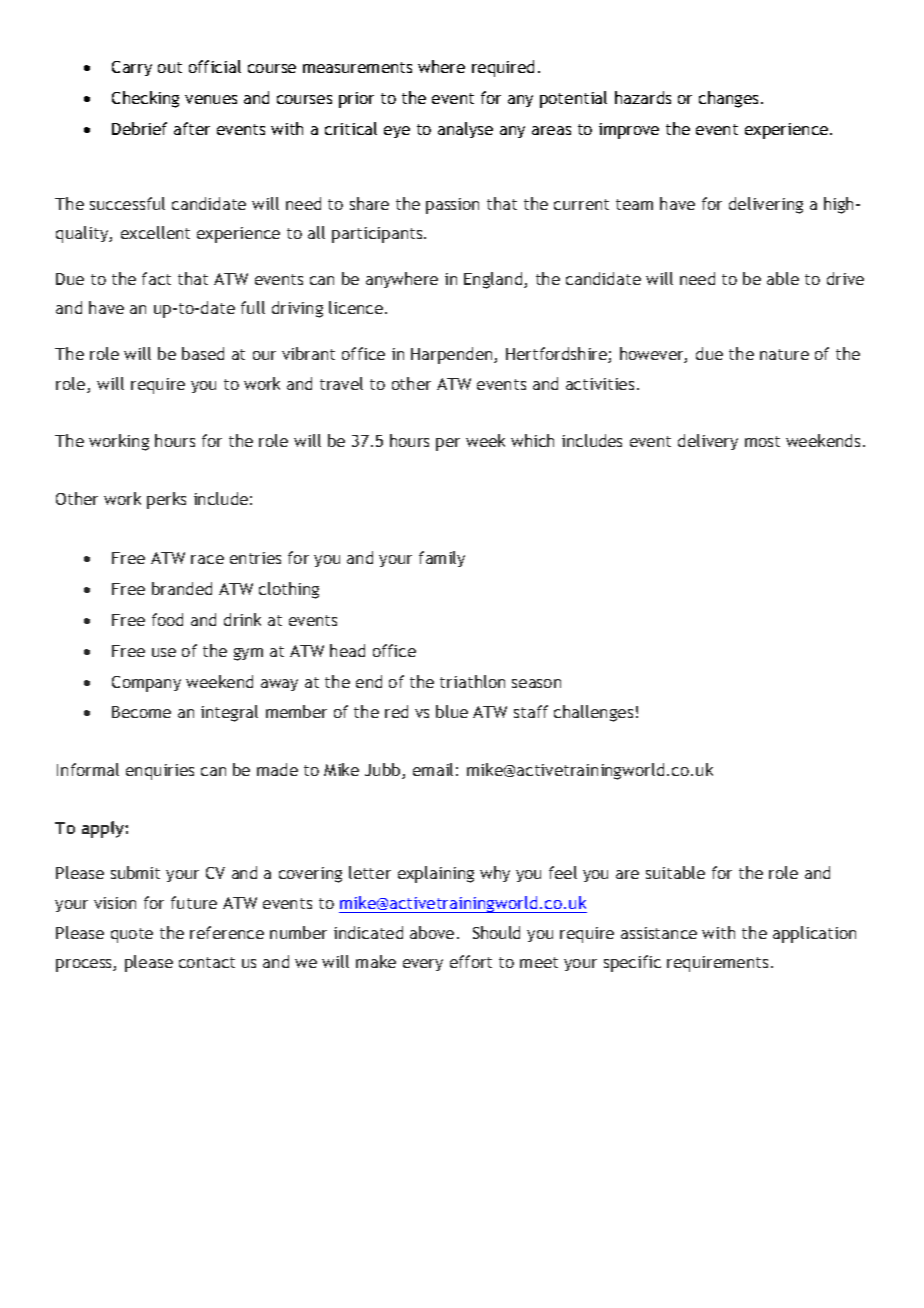 This screenshot has width=924, height=1308. What do you see at coordinates (156, 278) in the screenshot?
I see `fact` at bounding box center [156, 278].
